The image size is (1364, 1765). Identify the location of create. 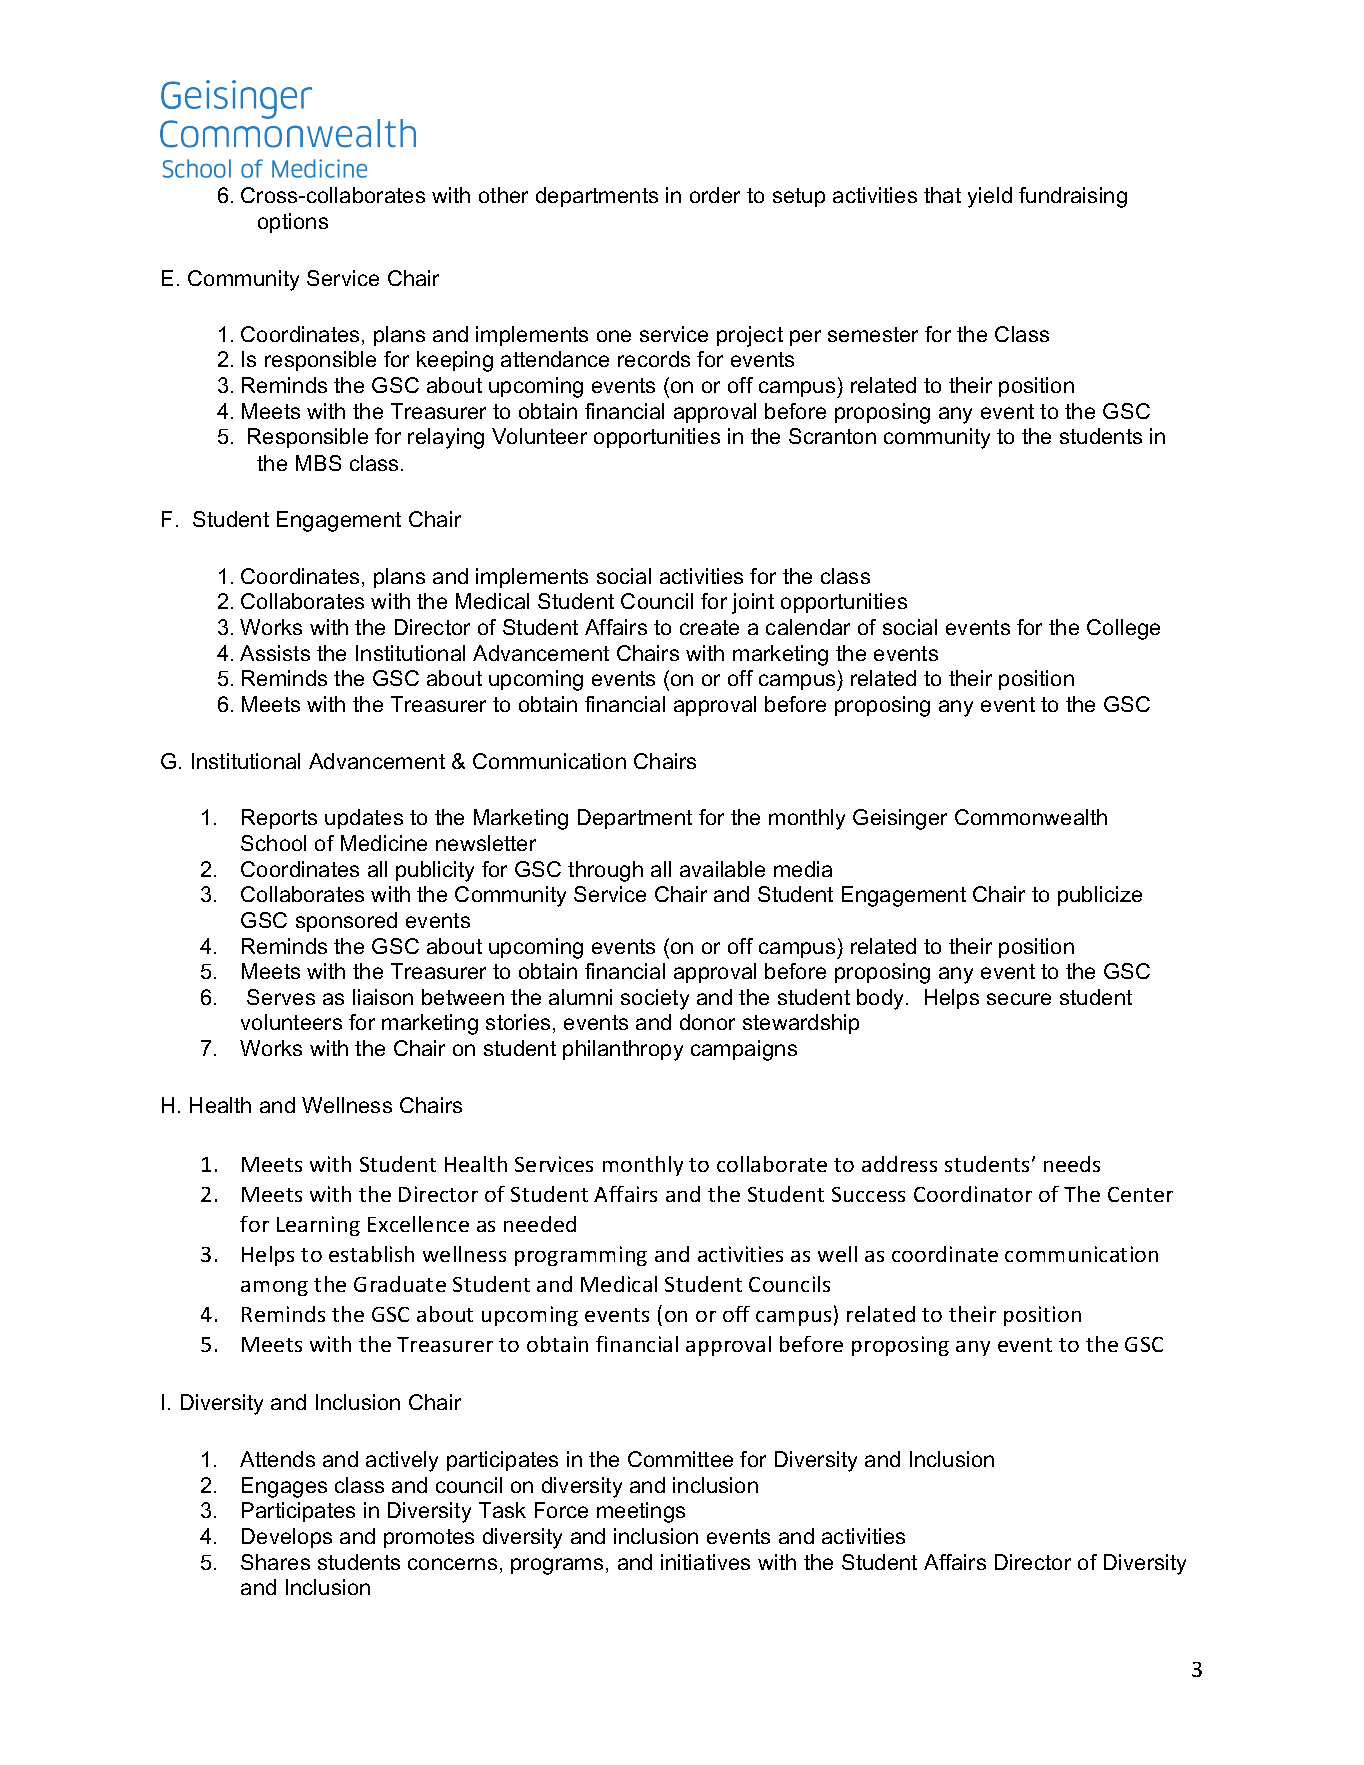
(709, 627).
